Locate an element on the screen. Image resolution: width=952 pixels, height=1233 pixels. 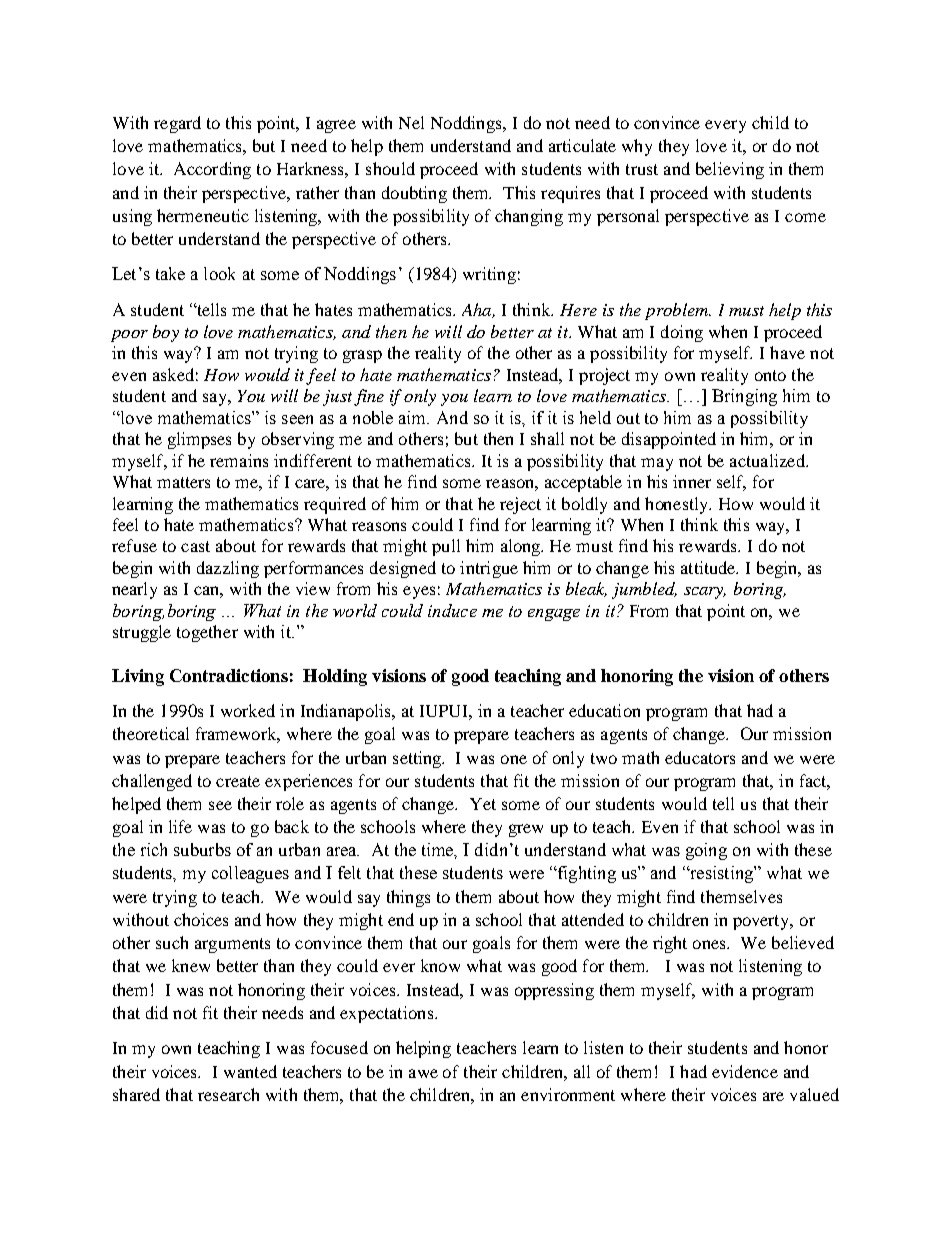
scary is located at coordinates (705, 593).
